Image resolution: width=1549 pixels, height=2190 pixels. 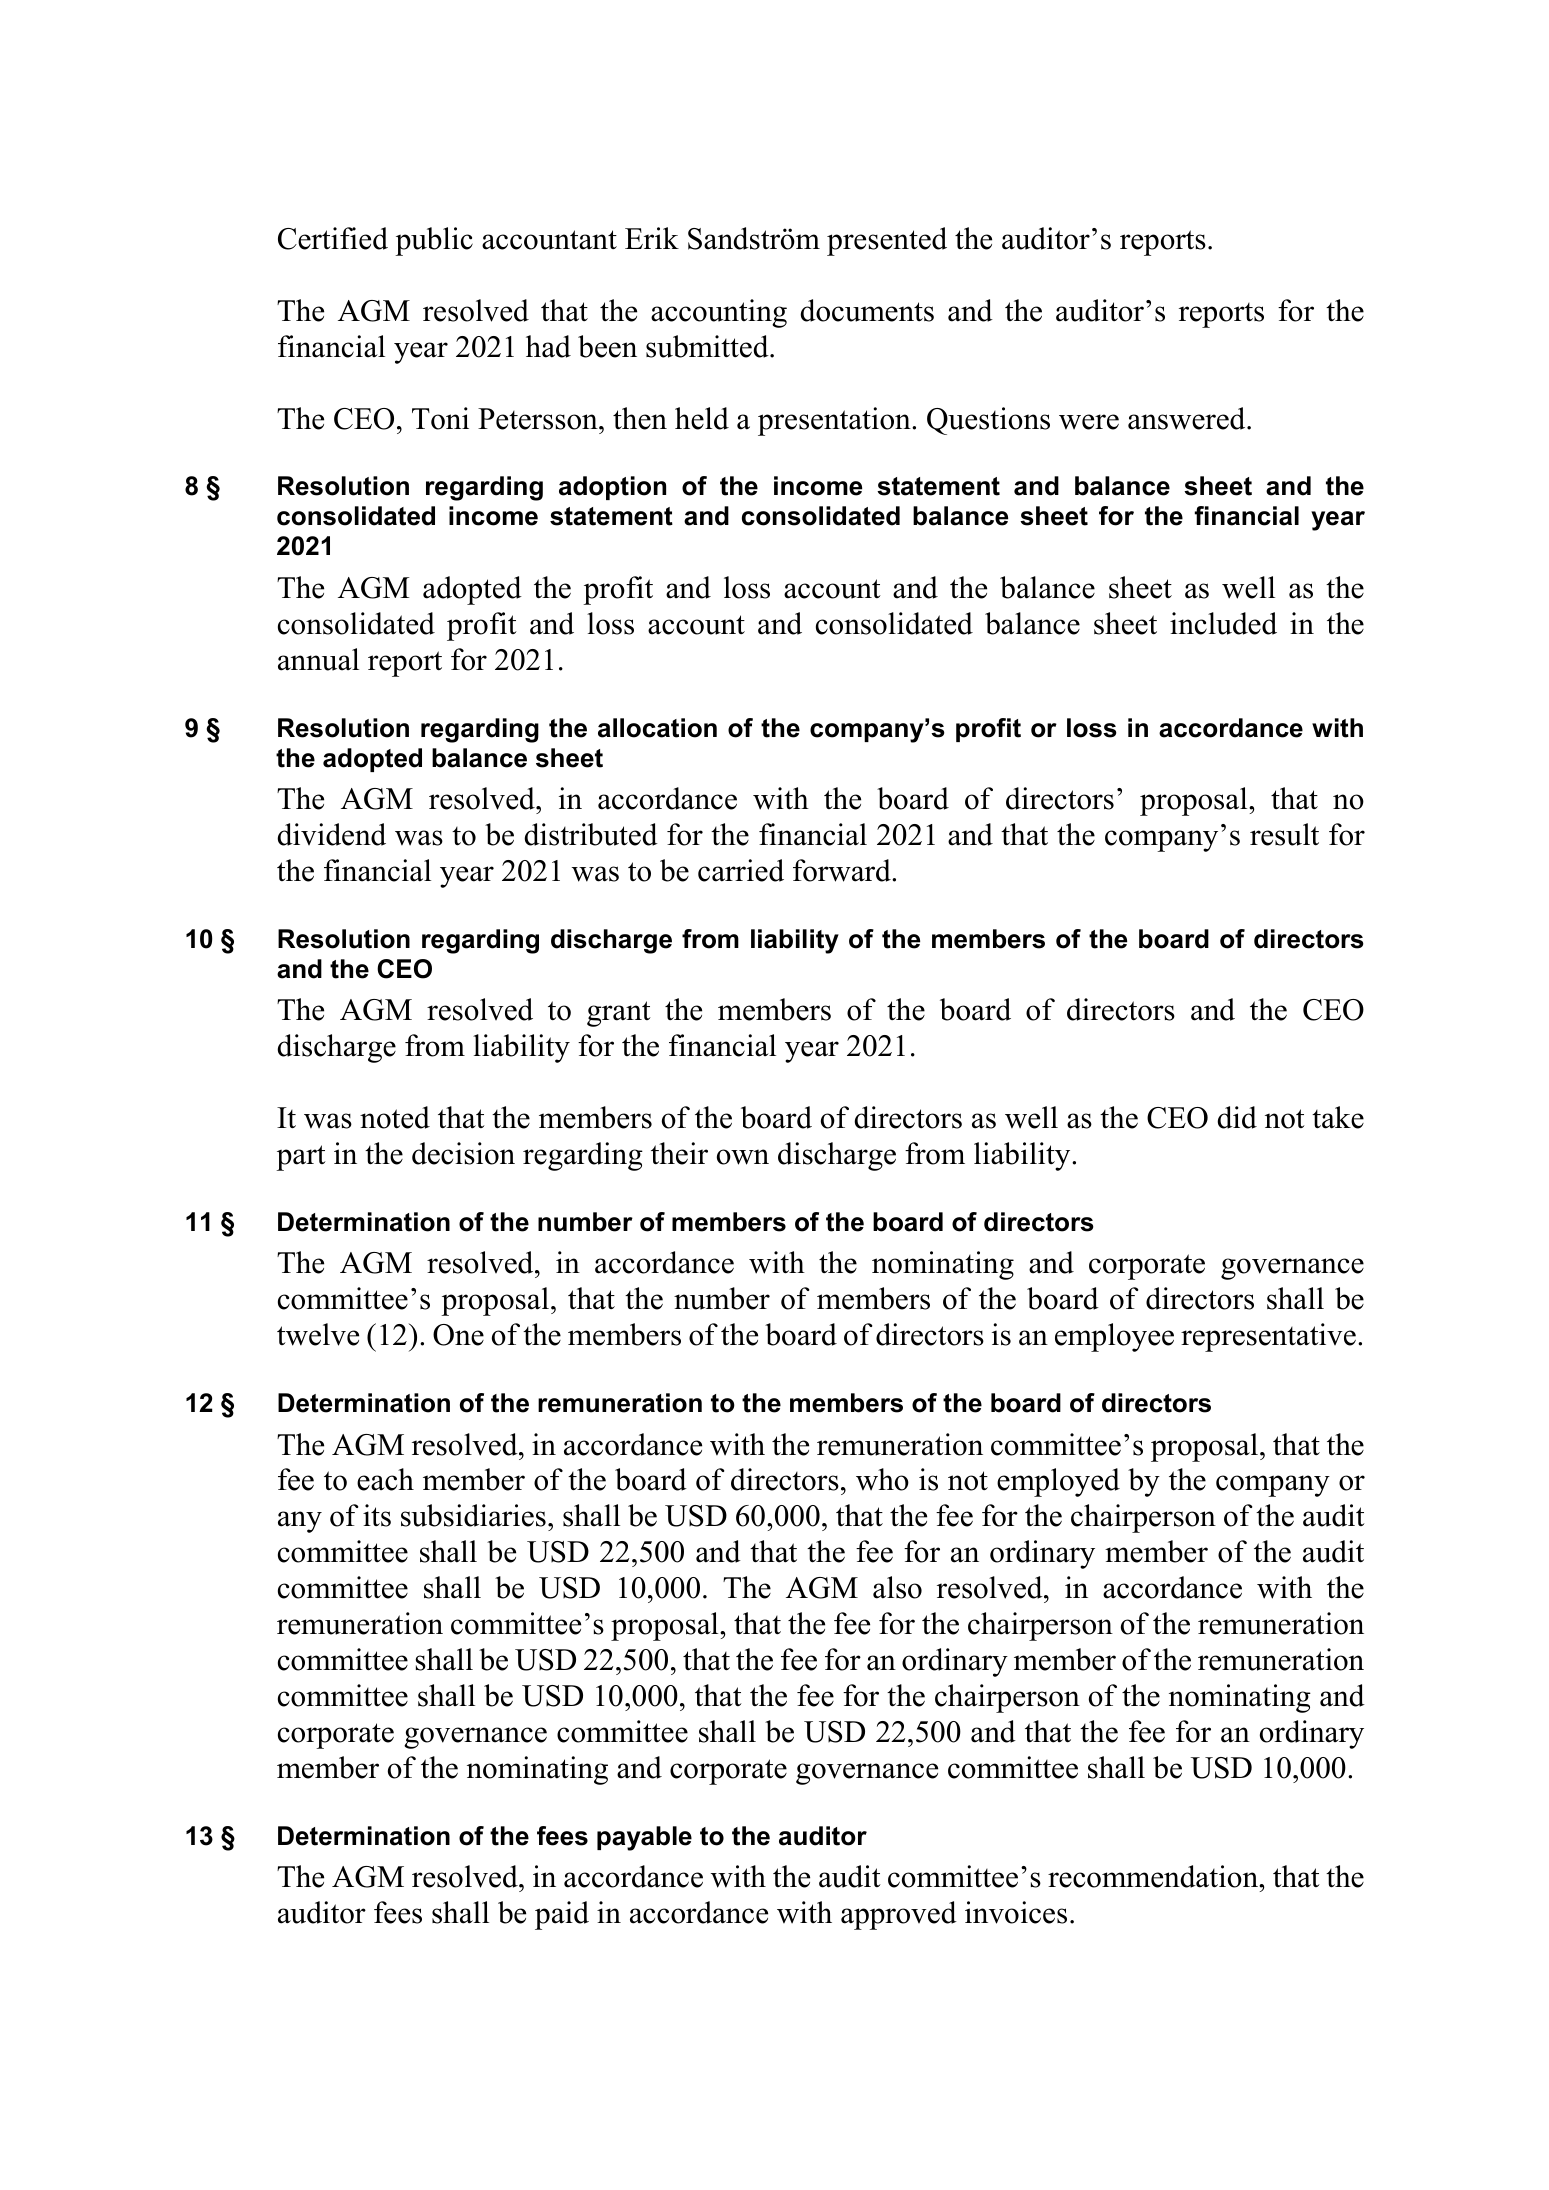 I want to click on own, so click(x=743, y=1157).
